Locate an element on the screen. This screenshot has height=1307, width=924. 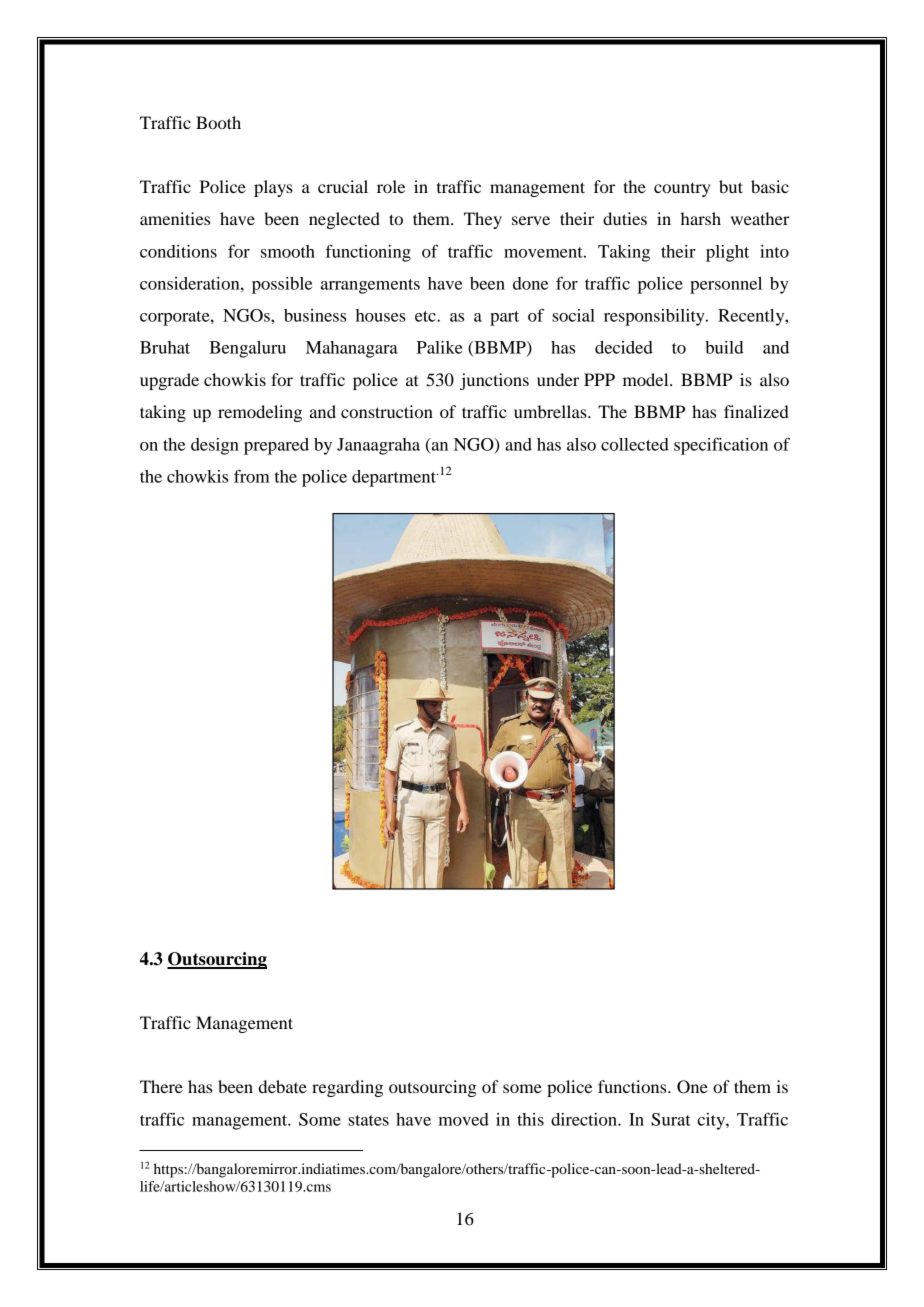
They is located at coordinates (483, 220).
